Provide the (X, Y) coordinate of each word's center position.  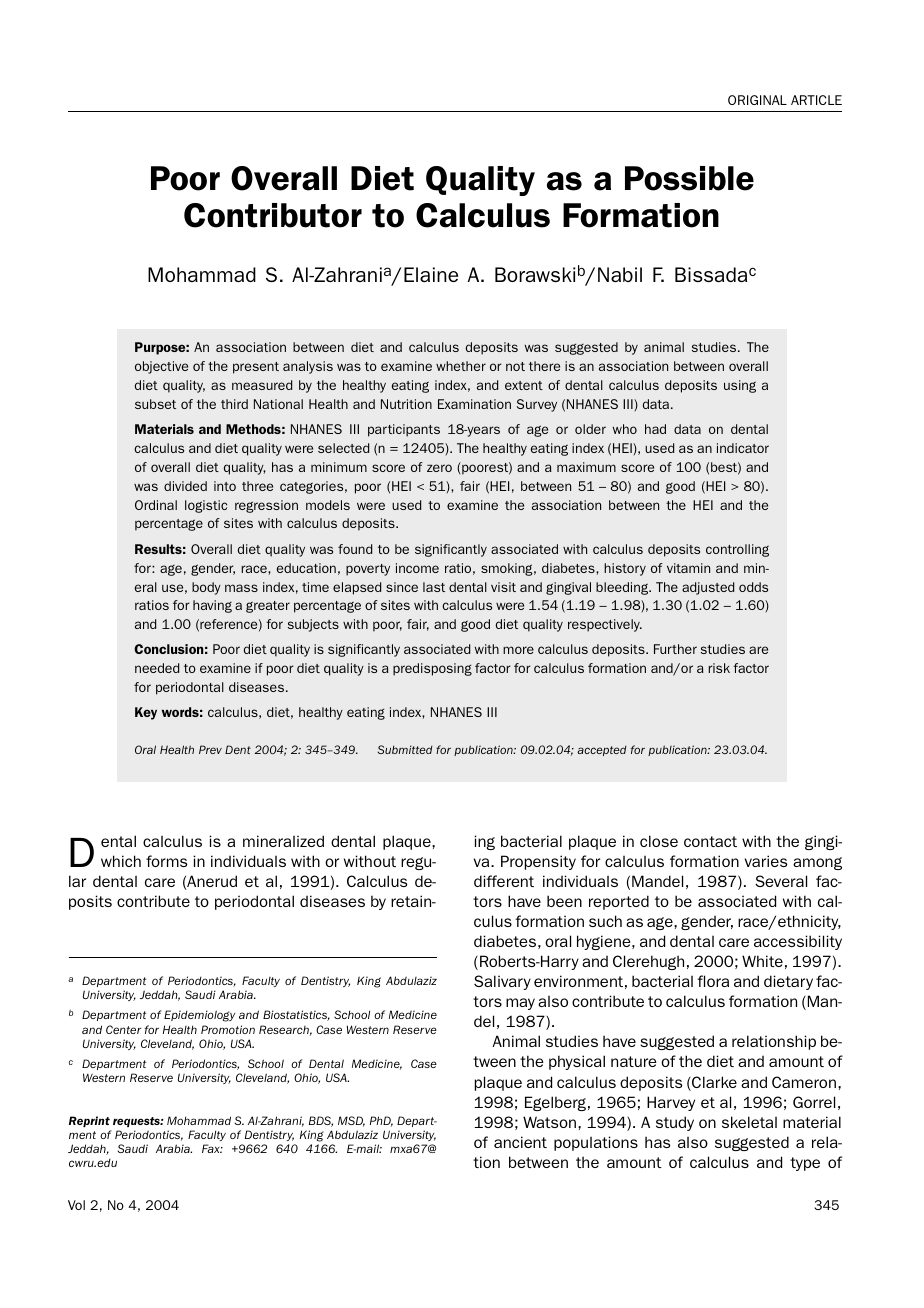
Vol (76, 1205)
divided (185, 486)
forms (166, 861)
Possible (689, 178)
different (504, 881)
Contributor (273, 215)
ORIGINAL (757, 100)
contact (710, 841)
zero (439, 468)
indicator (743, 448)
